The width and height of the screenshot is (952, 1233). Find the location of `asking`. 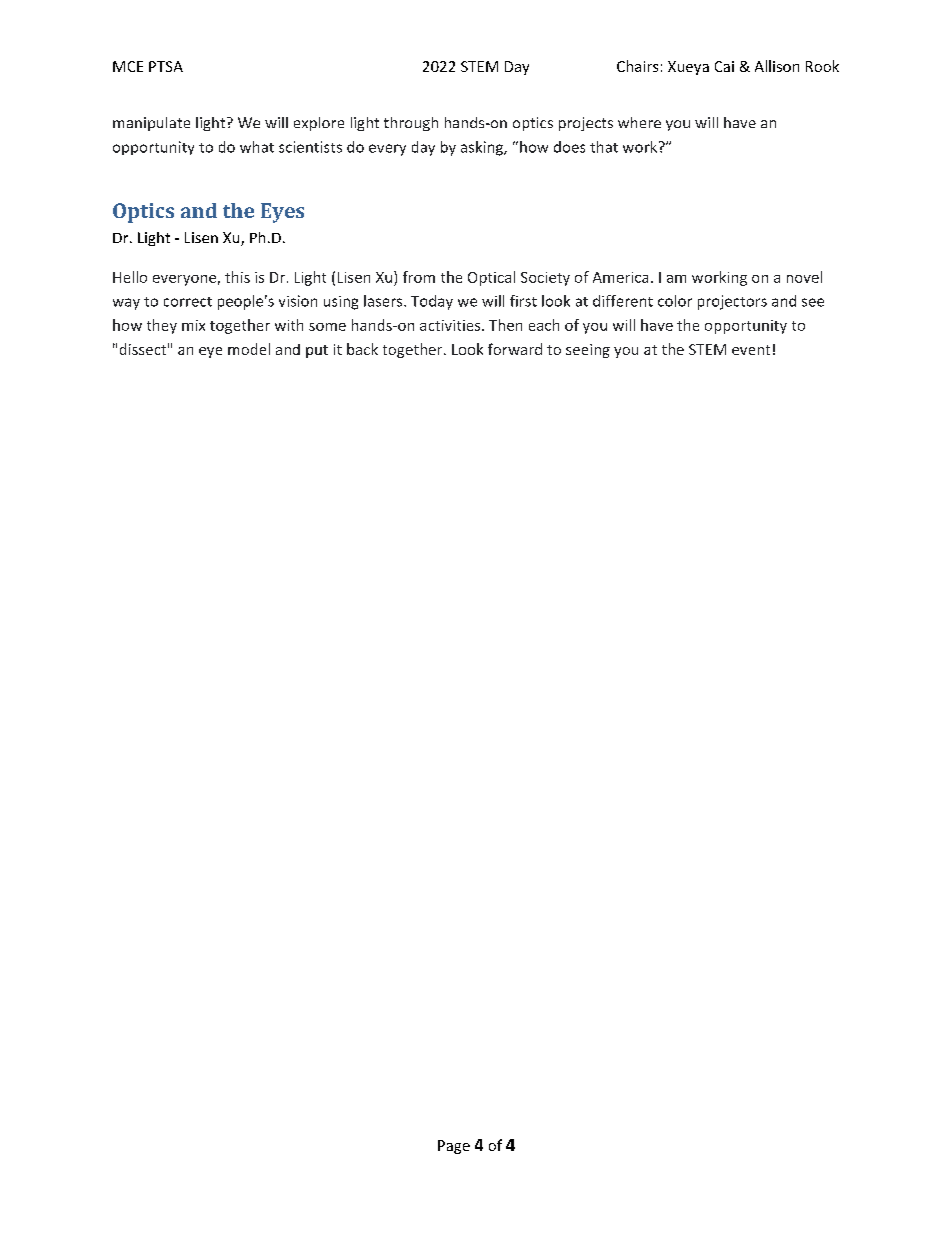

asking is located at coordinates (483, 148).
